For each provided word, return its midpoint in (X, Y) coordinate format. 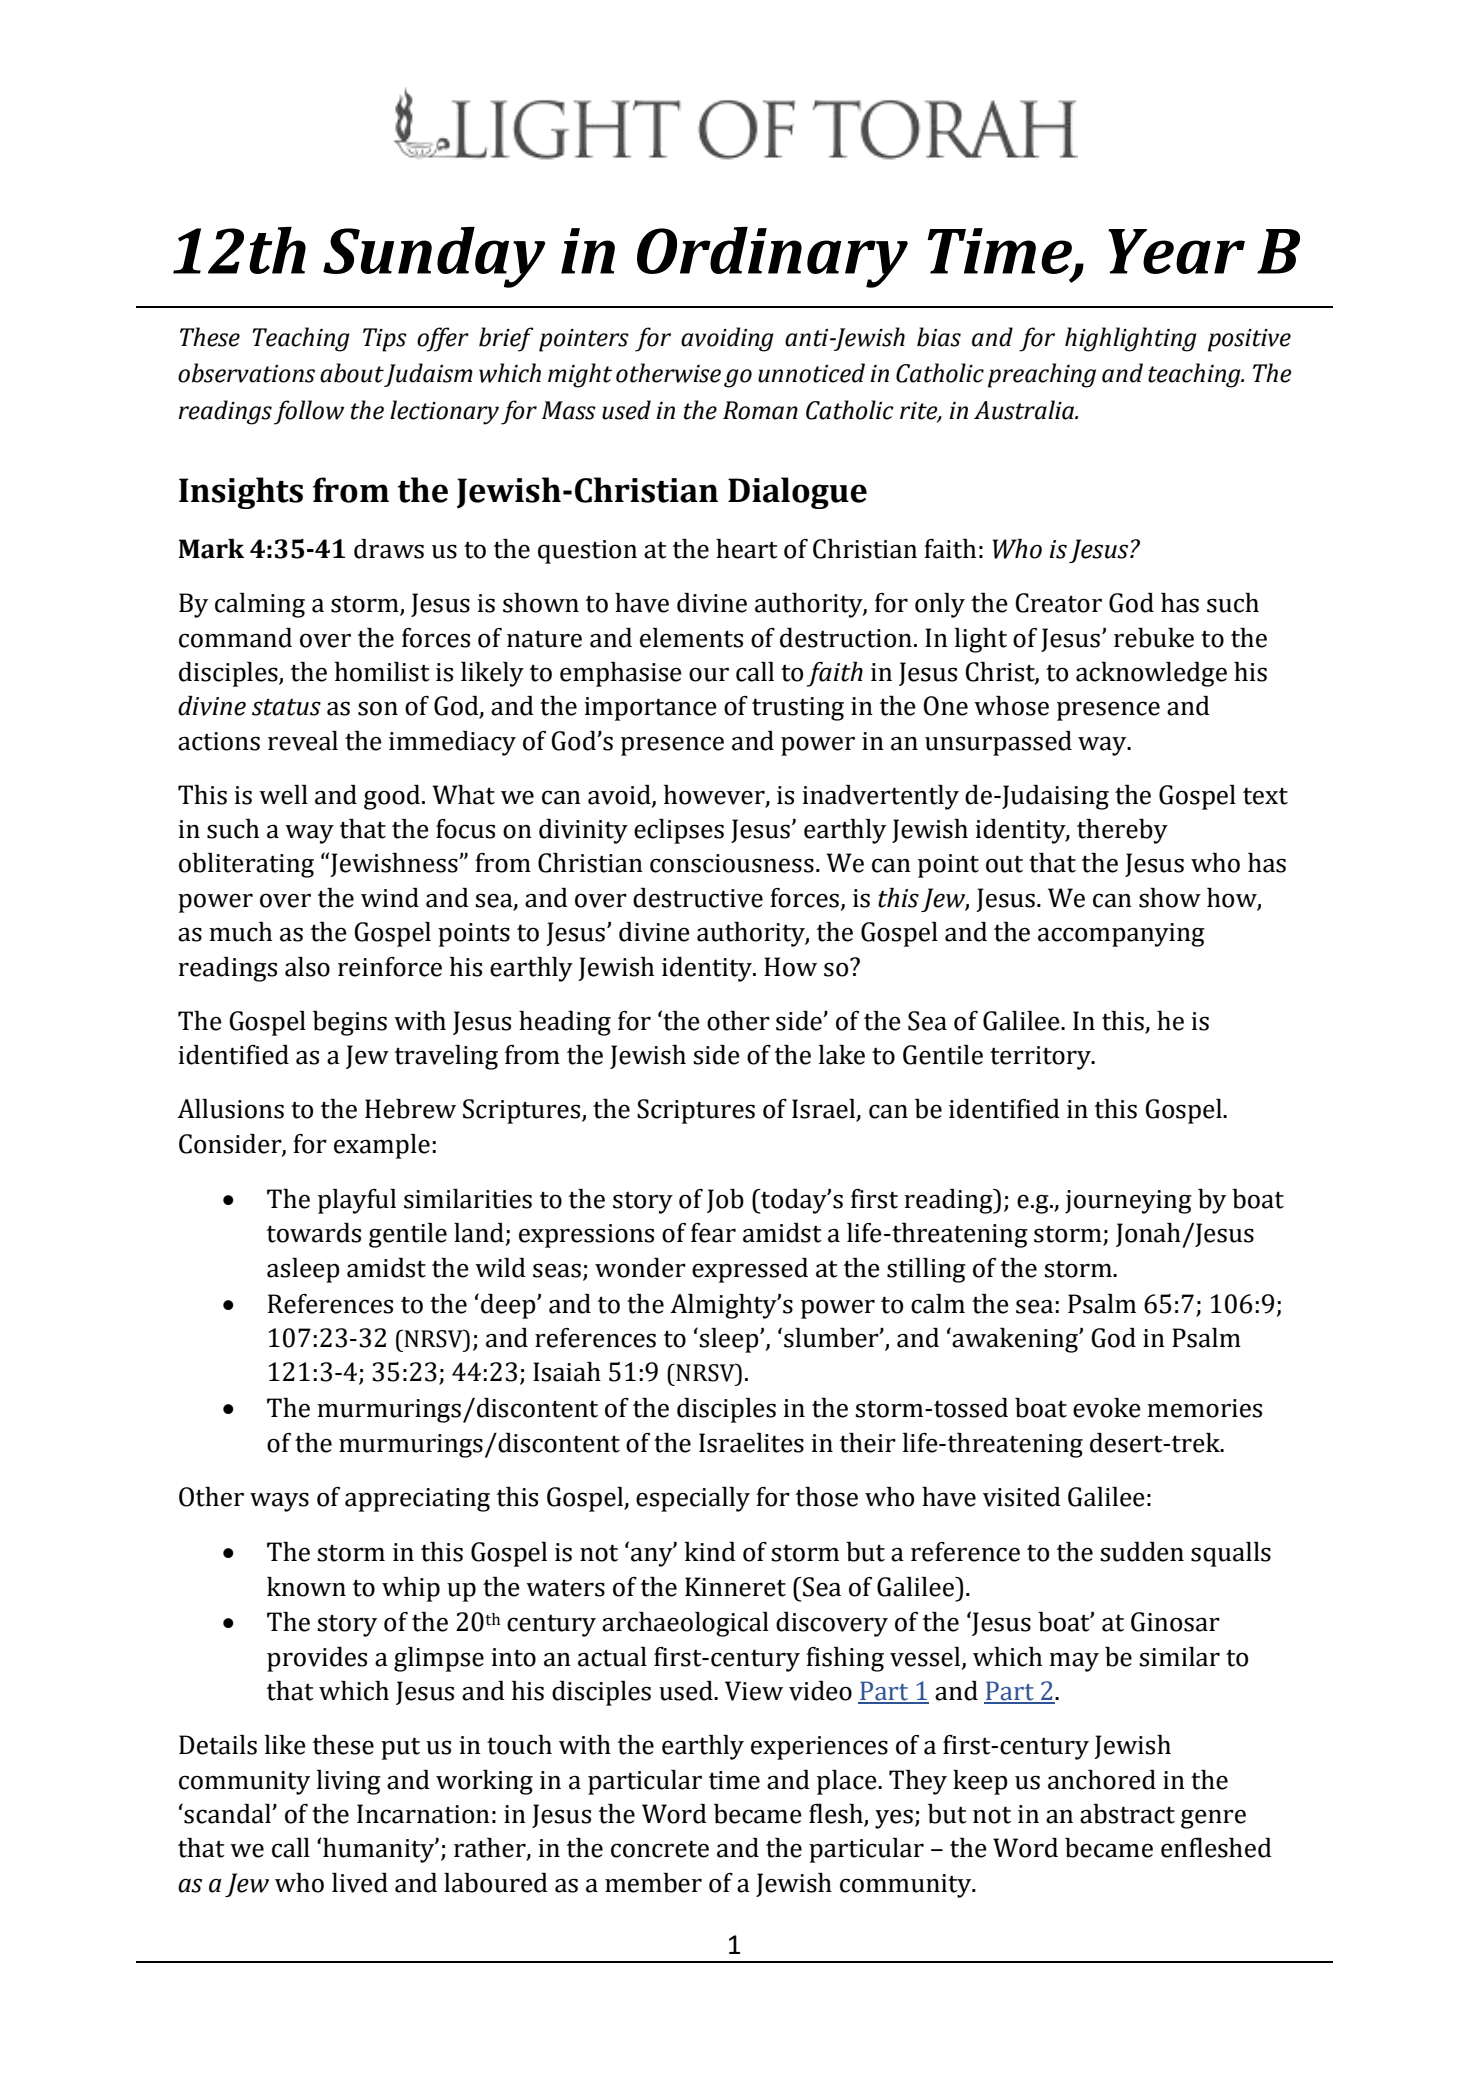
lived (360, 1883)
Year (1176, 251)
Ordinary (772, 257)
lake (842, 1055)
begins (350, 1023)
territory (1041, 1058)
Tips (385, 340)
